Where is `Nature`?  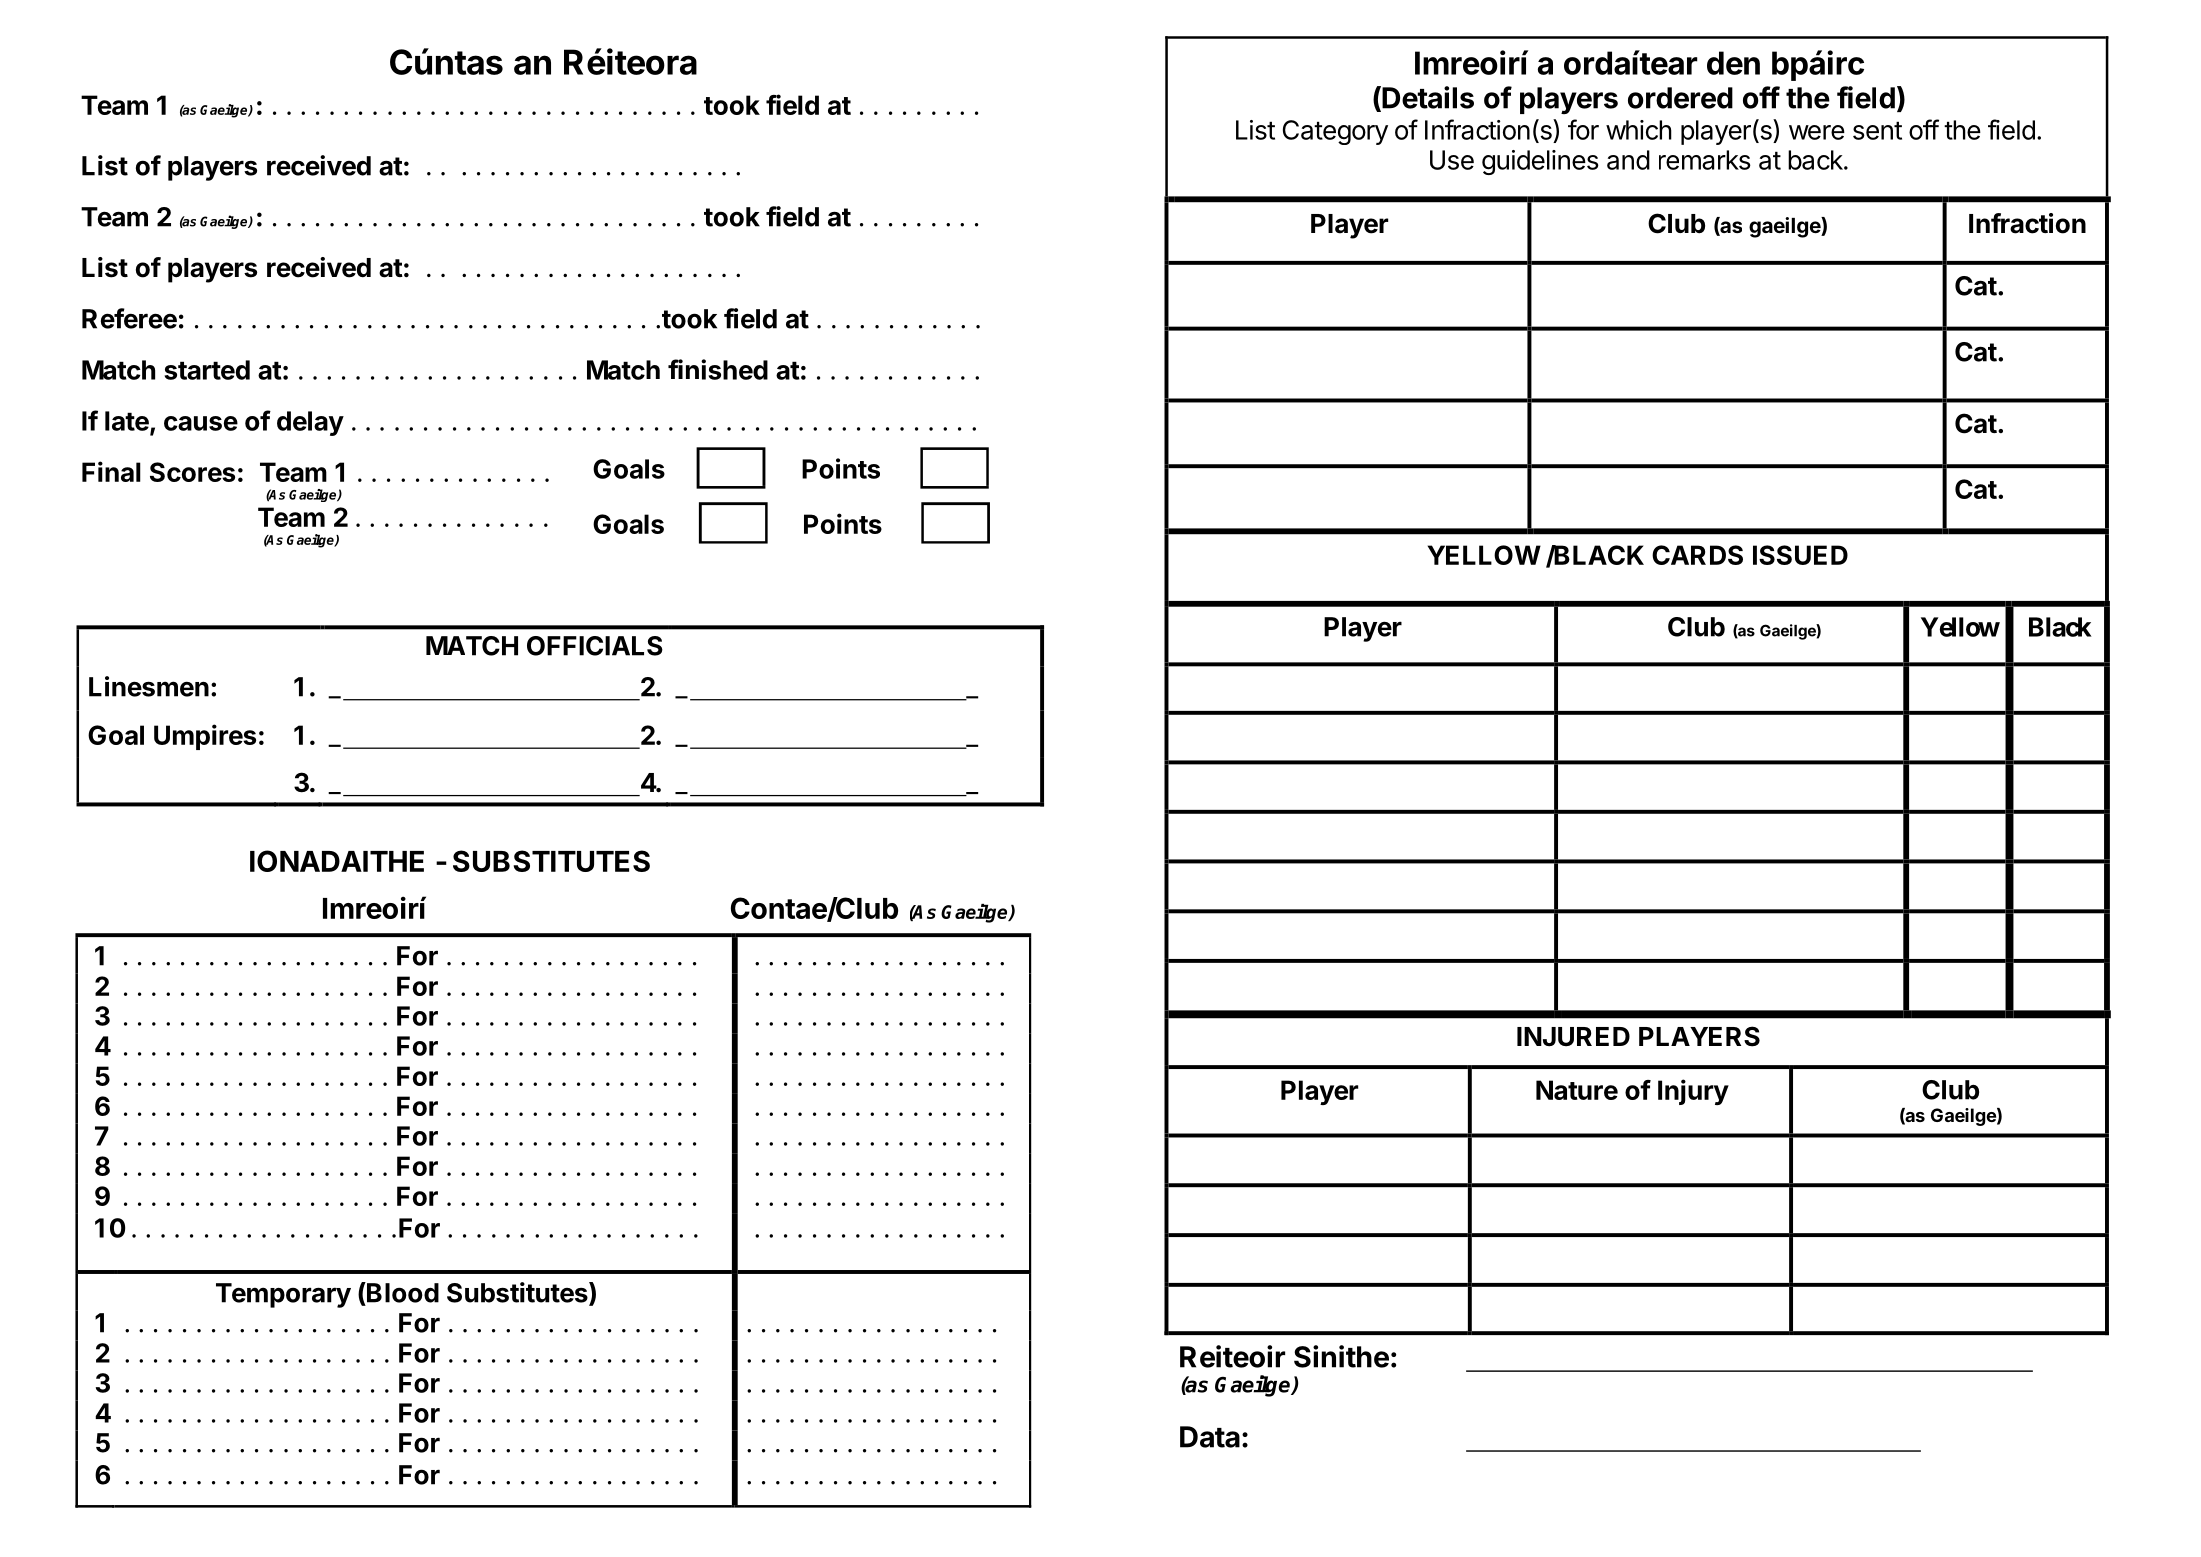
Nature is located at coordinates (1577, 1090).
